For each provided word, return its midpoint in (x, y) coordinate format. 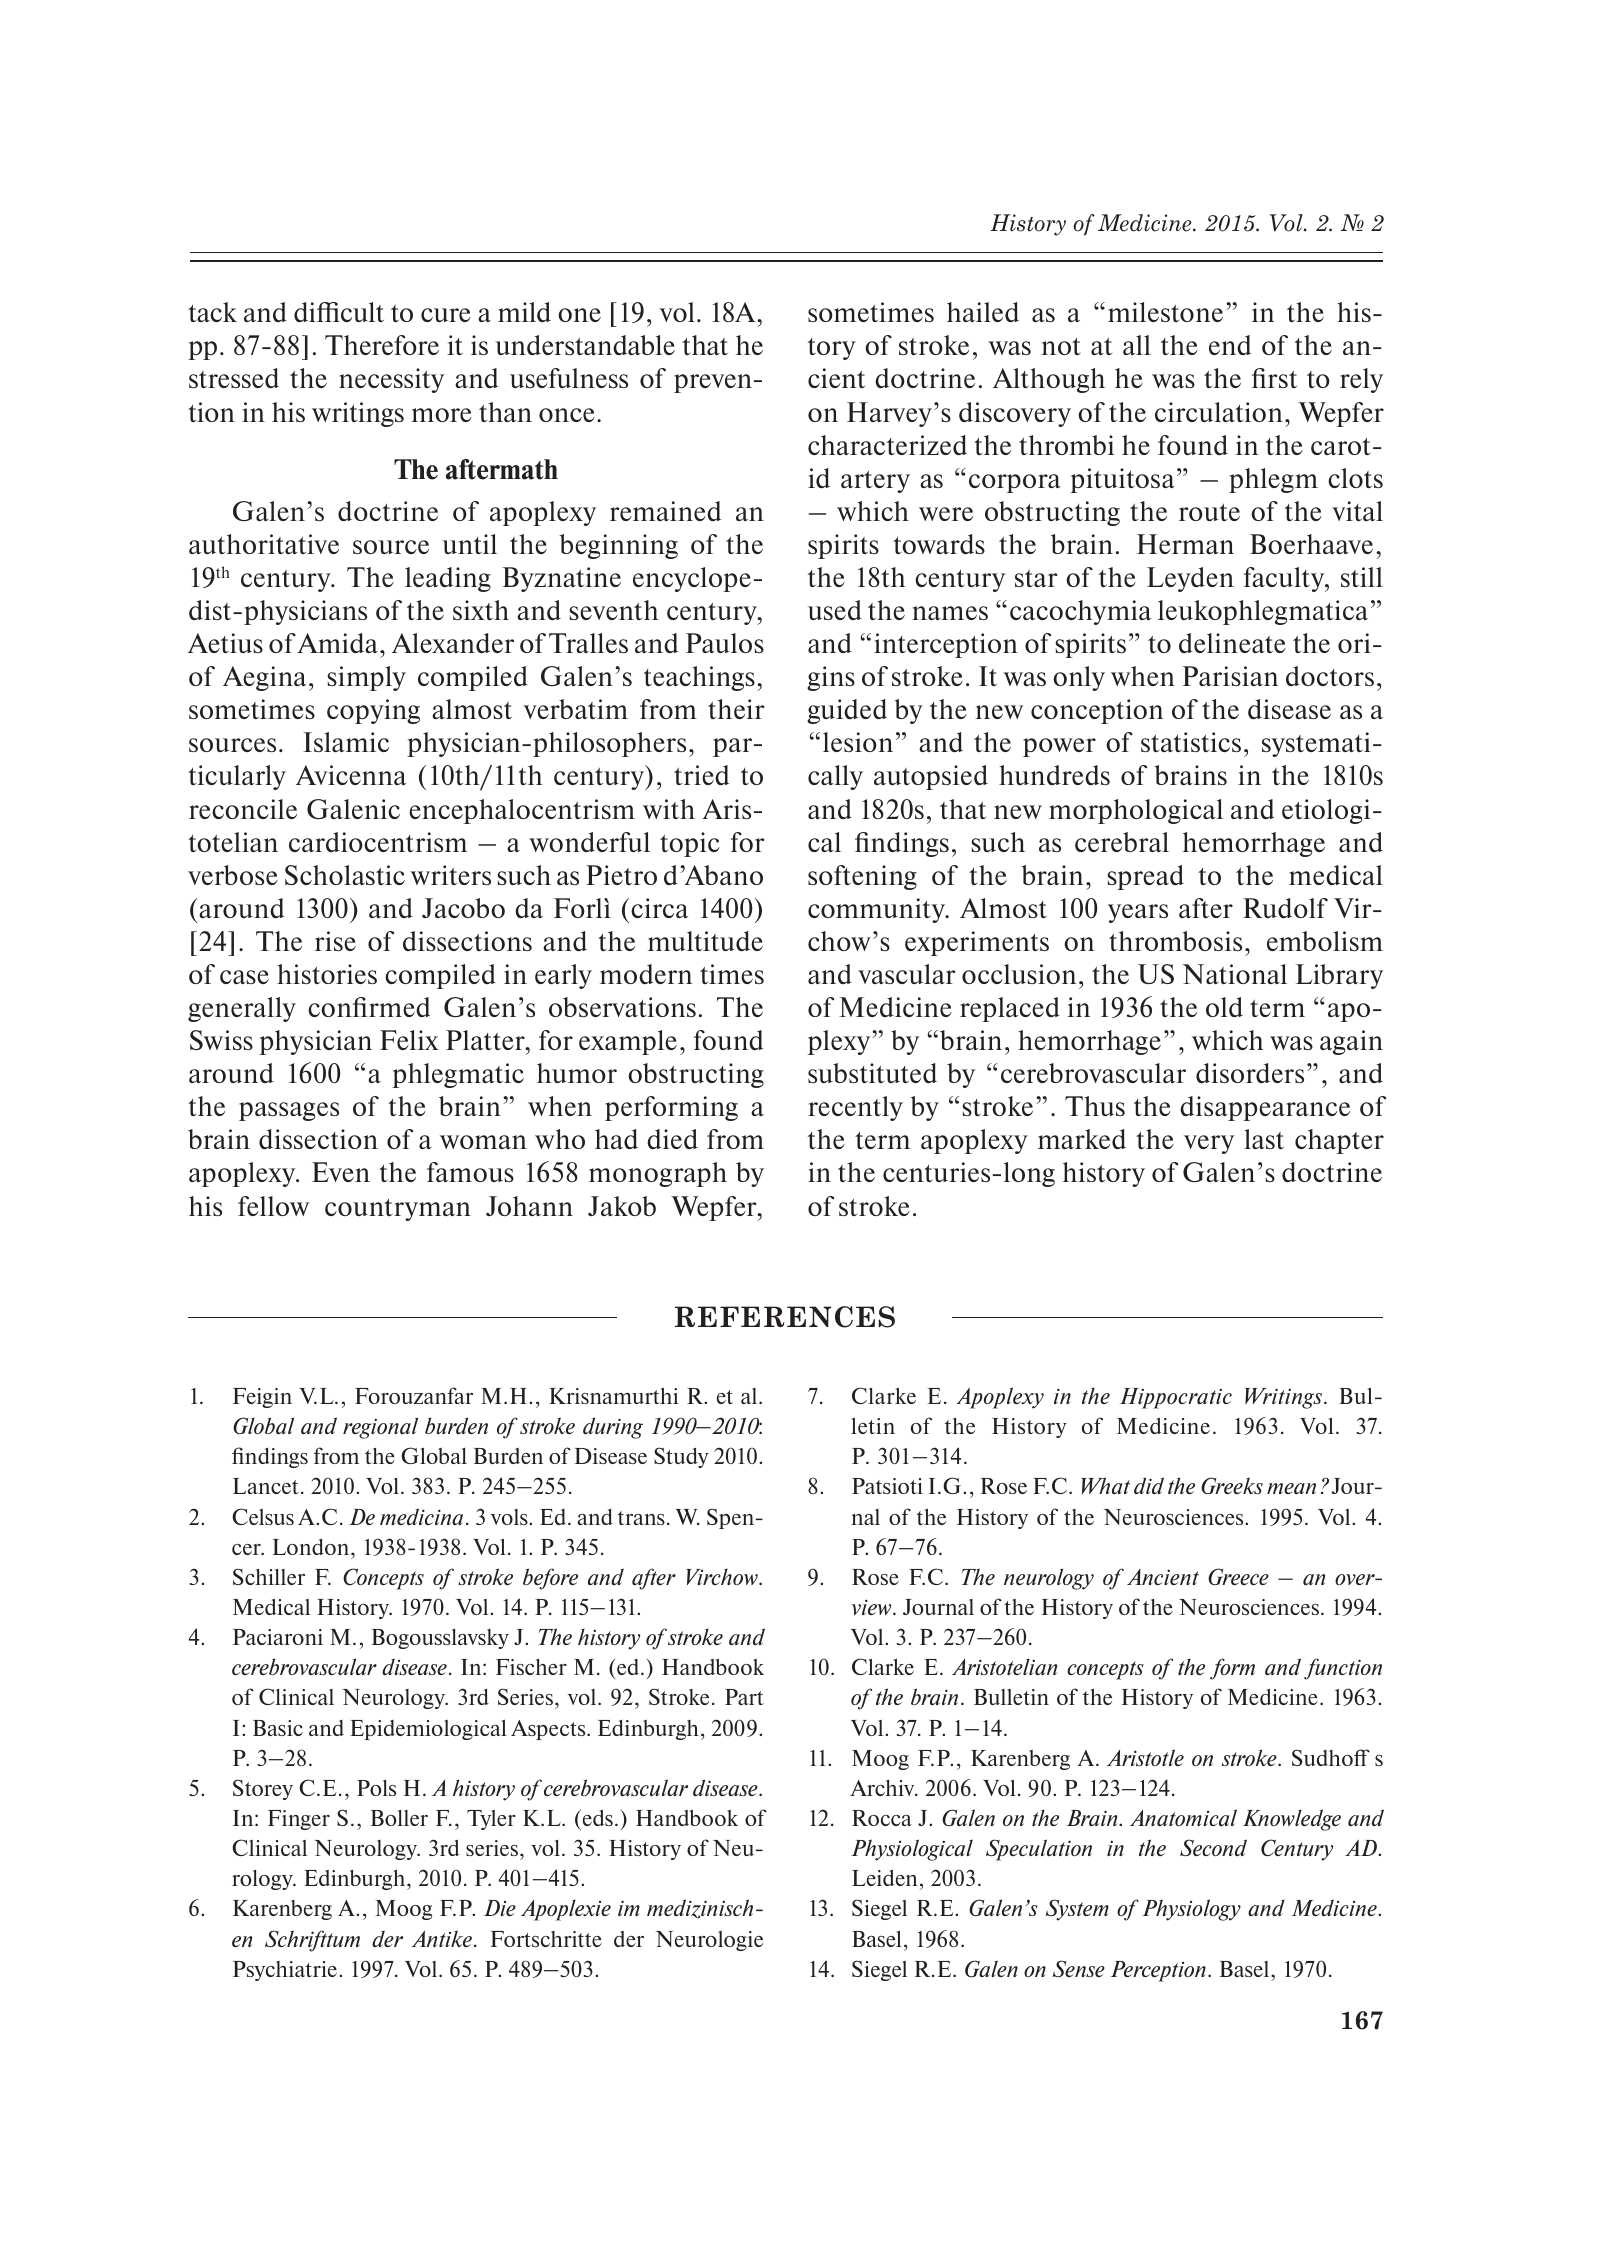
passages (289, 1111)
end (1230, 345)
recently (855, 1108)
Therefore (382, 345)
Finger (299, 1820)
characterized (887, 445)
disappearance (1265, 1108)
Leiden (885, 1878)
